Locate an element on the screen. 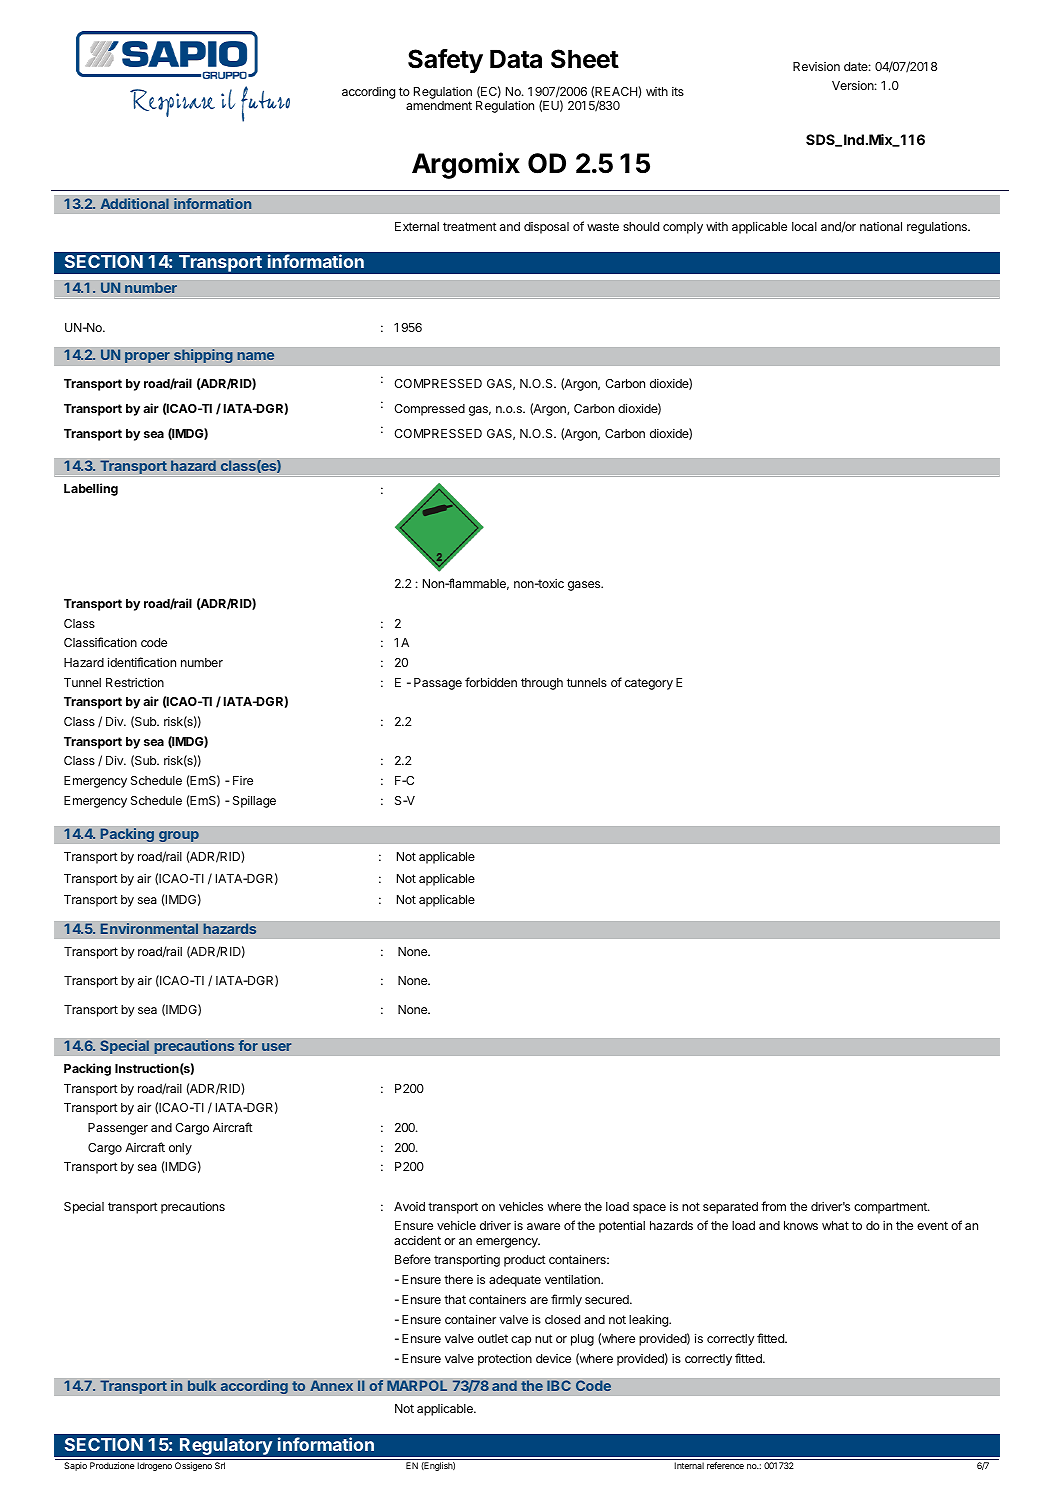  IBC is located at coordinates (559, 1385).
